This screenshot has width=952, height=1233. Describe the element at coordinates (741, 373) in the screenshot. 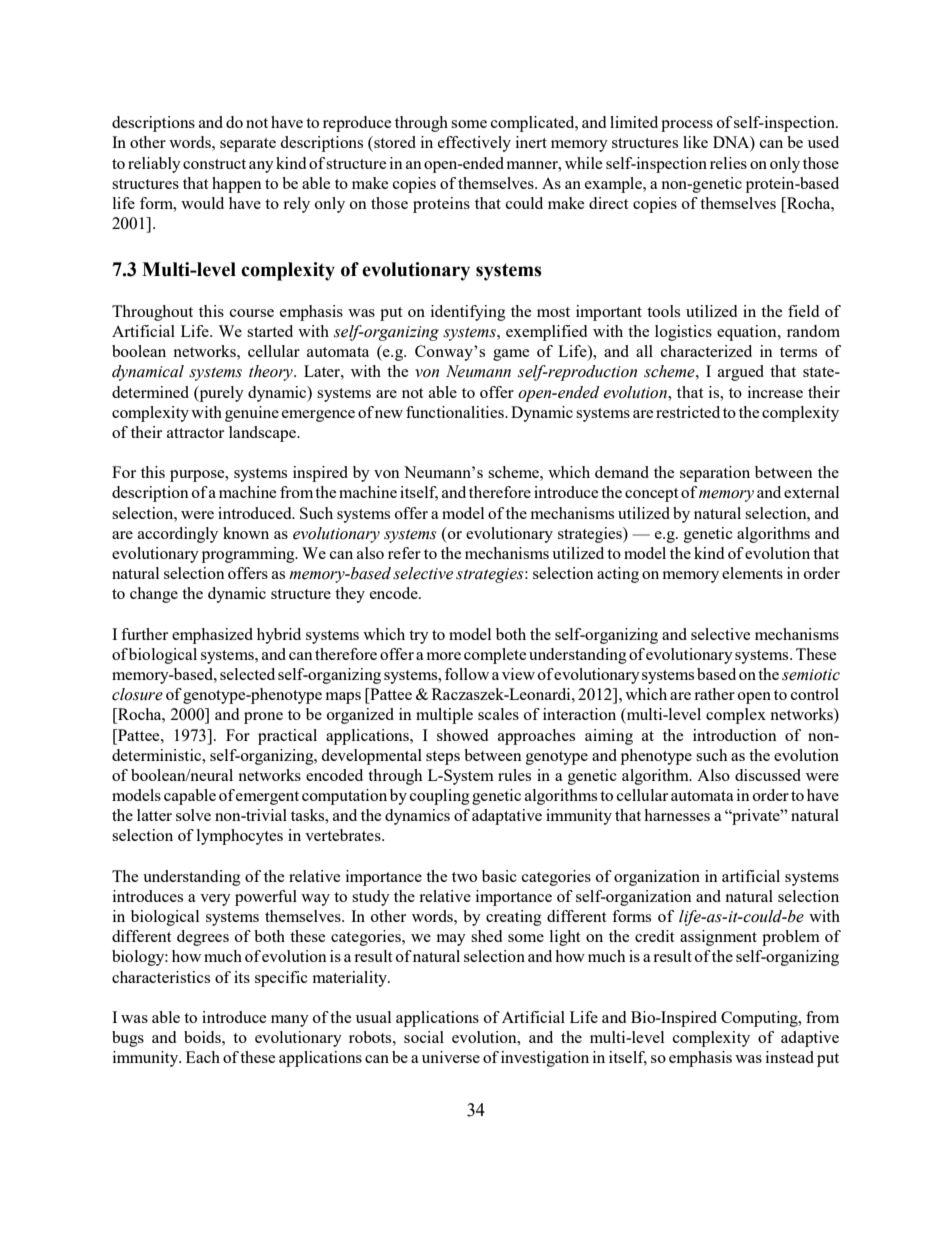

I see `argued` at that location.
